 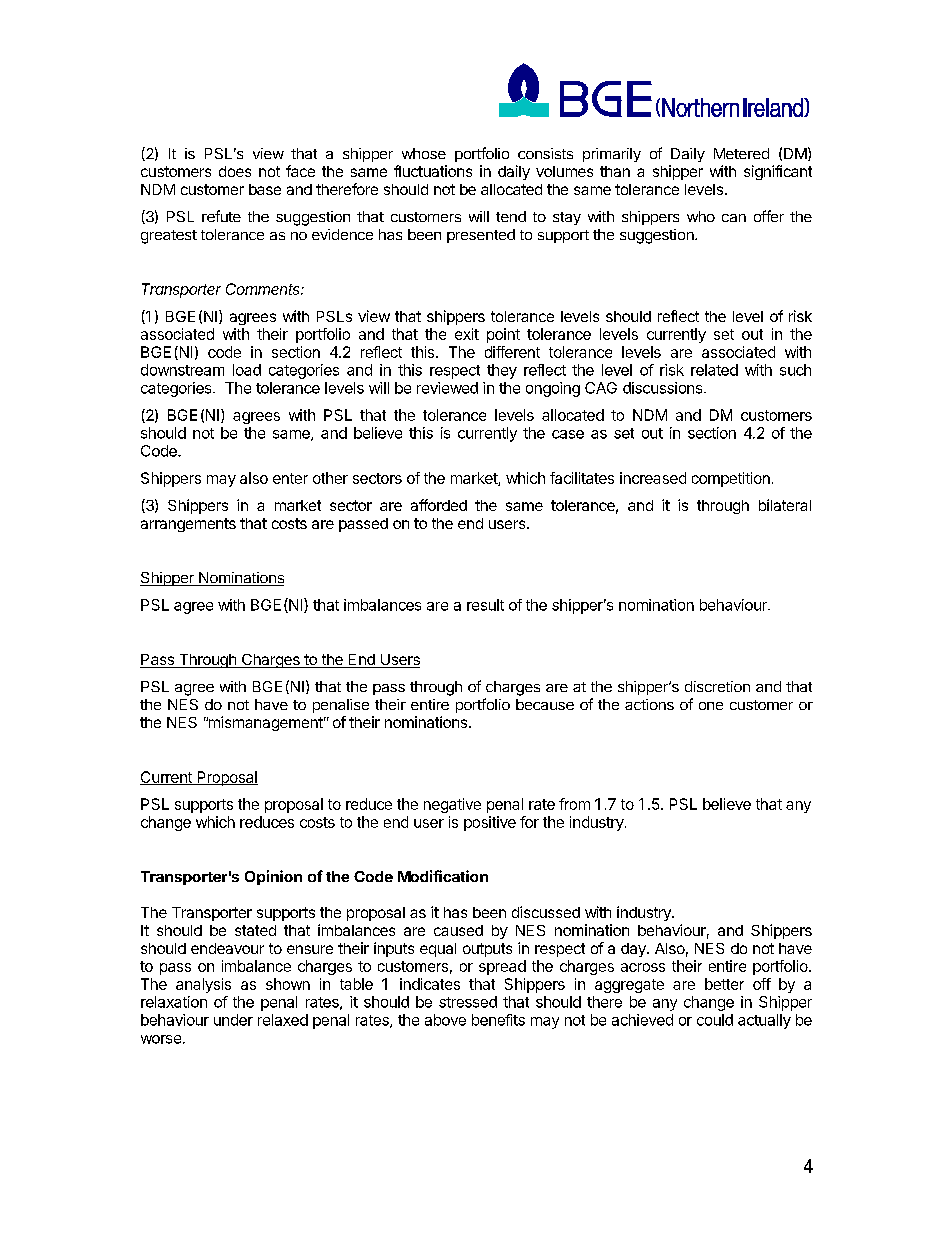 What do you see at coordinates (717, 686) in the screenshot?
I see `discretion` at bounding box center [717, 686].
